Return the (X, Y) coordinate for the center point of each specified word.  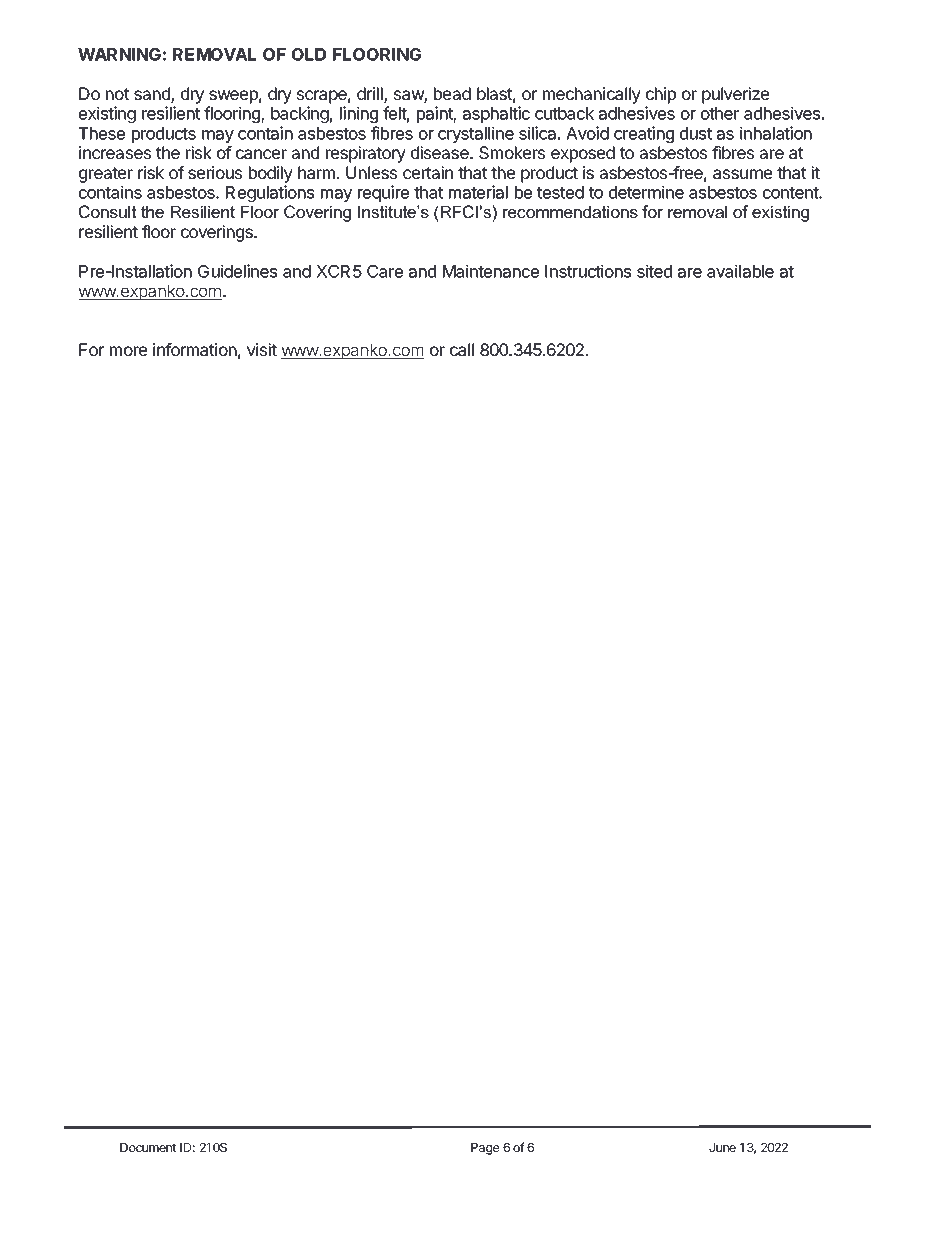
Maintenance (491, 271)
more (128, 351)
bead (452, 93)
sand (153, 95)
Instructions (588, 271)
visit (262, 349)
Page (485, 1149)
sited (654, 271)
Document (148, 1147)
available (740, 271)
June (722, 1147)
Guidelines (237, 271)
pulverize (735, 95)
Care (385, 271)
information (195, 349)
